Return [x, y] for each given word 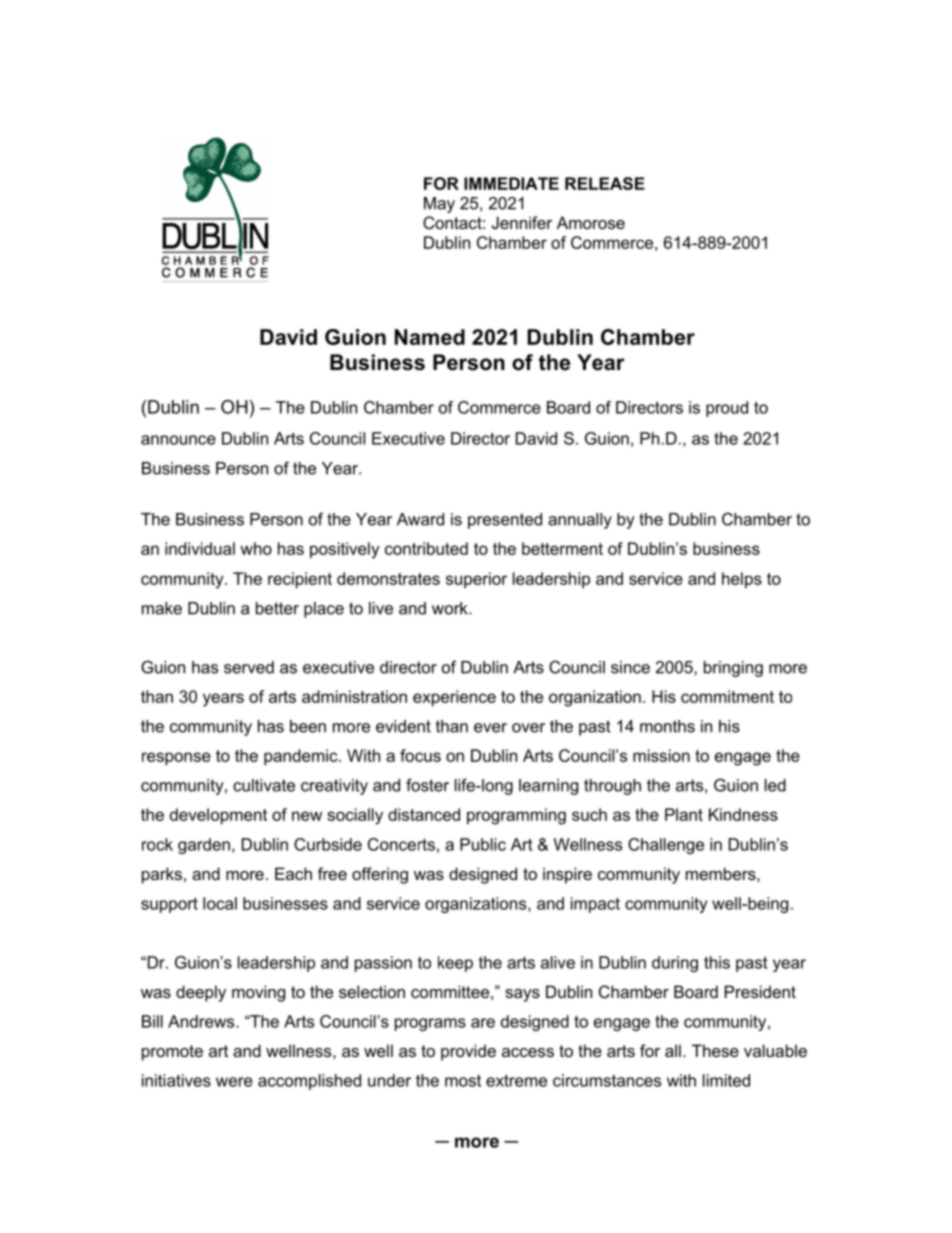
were [234, 1082]
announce [178, 440]
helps [742, 580]
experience [454, 698]
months [667, 726]
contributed [426, 548]
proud [727, 409]
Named [430, 337]
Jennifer [522, 222]
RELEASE [605, 183]
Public [483, 844]
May [439, 205]
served [249, 667]
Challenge [666, 846]
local [220, 903]
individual [200, 548]
